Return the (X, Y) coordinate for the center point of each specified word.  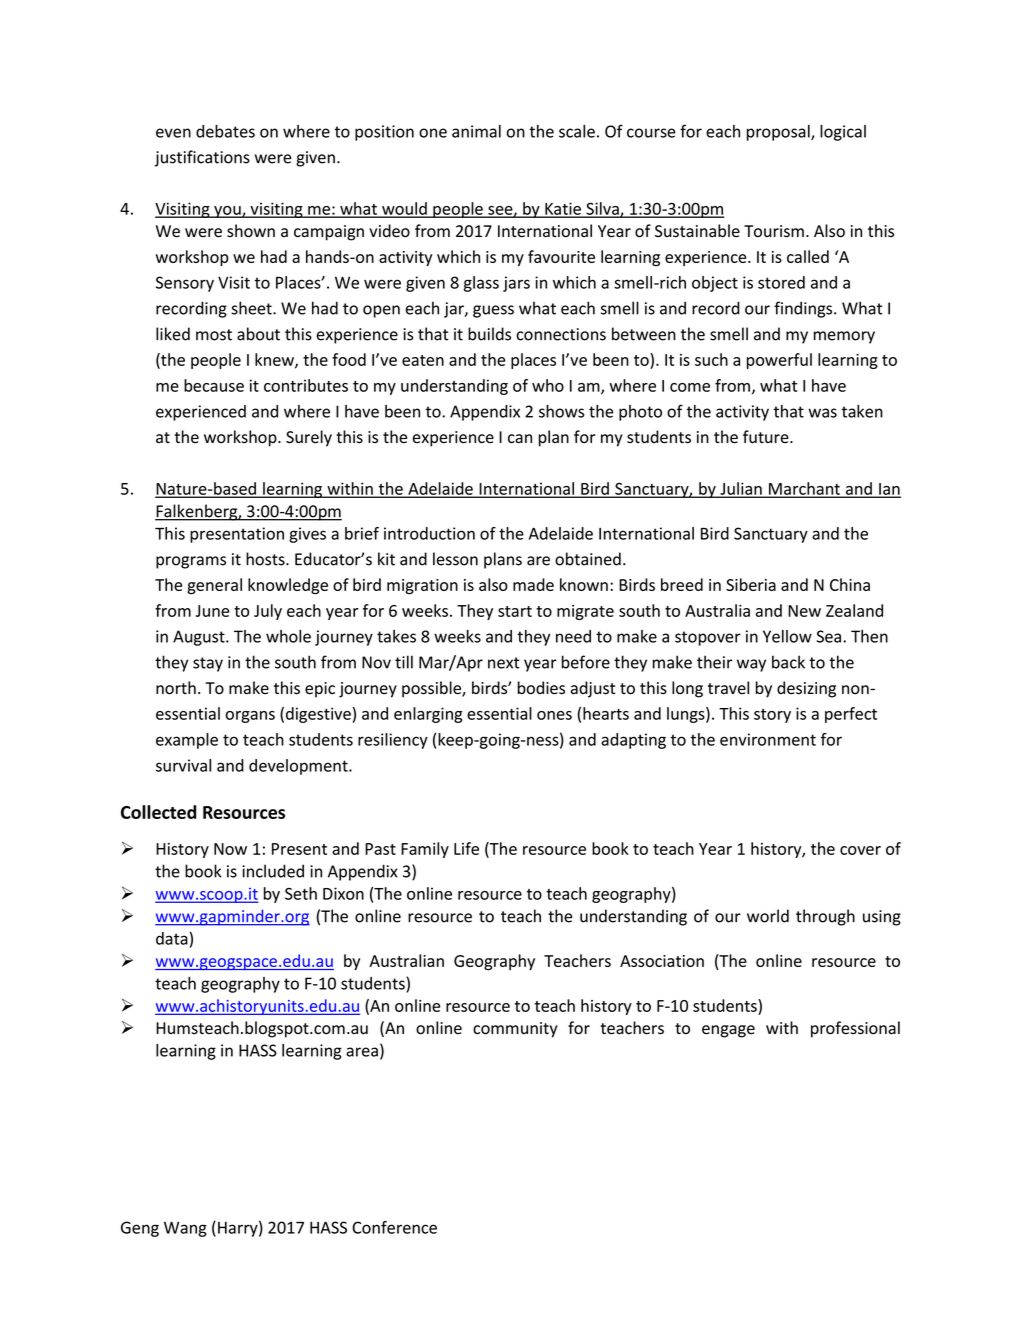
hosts (266, 559)
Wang (185, 1229)
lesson (455, 559)
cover (860, 850)
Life (466, 848)
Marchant (804, 489)
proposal (779, 133)
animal (476, 131)
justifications (202, 158)
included (273, 871)
